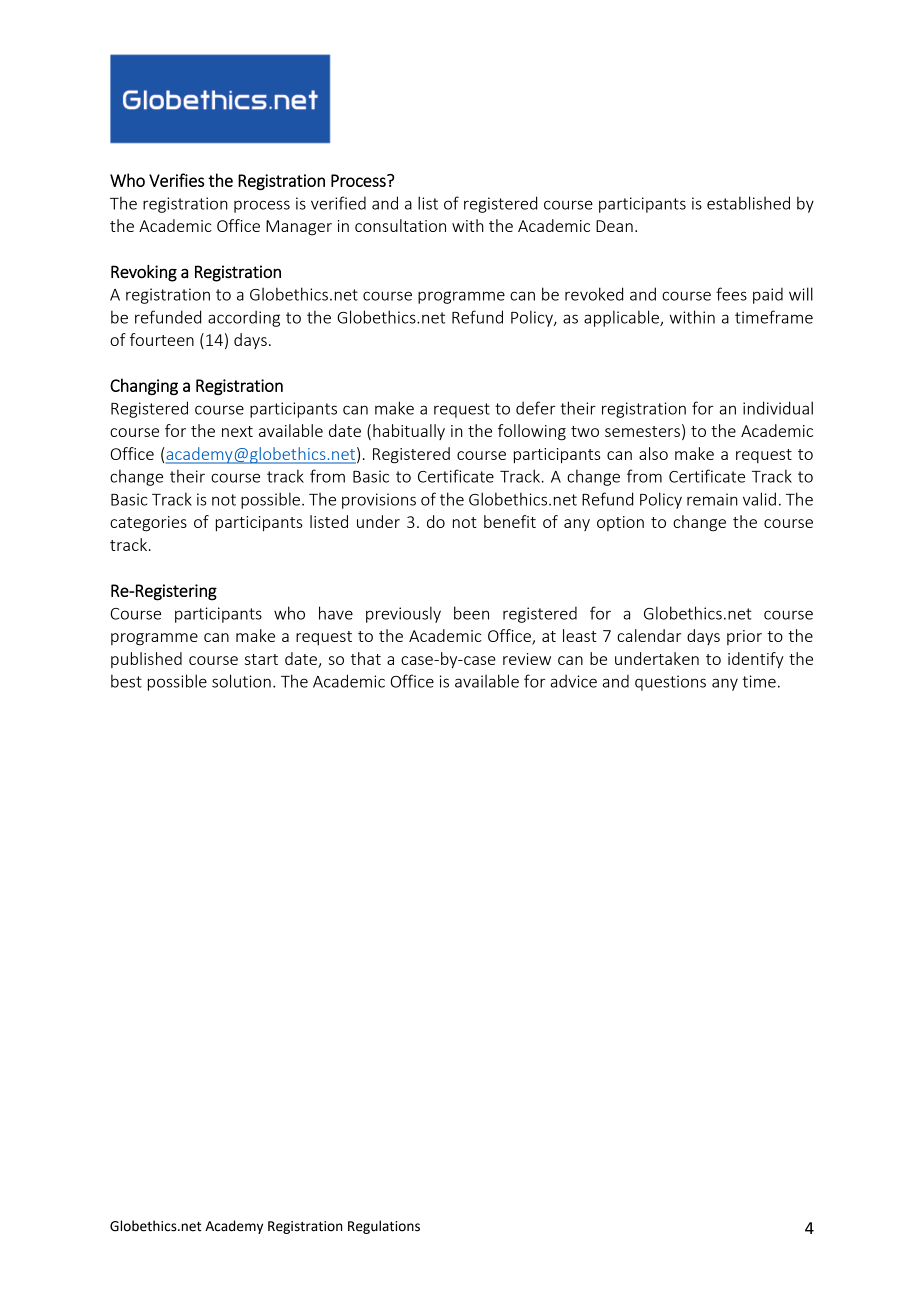 The width and height of the screenshot is (924, 1309). What do you see at coordinates (241, 681) in the screenshot?
I see `solution` at bounding box center [241, 681].
